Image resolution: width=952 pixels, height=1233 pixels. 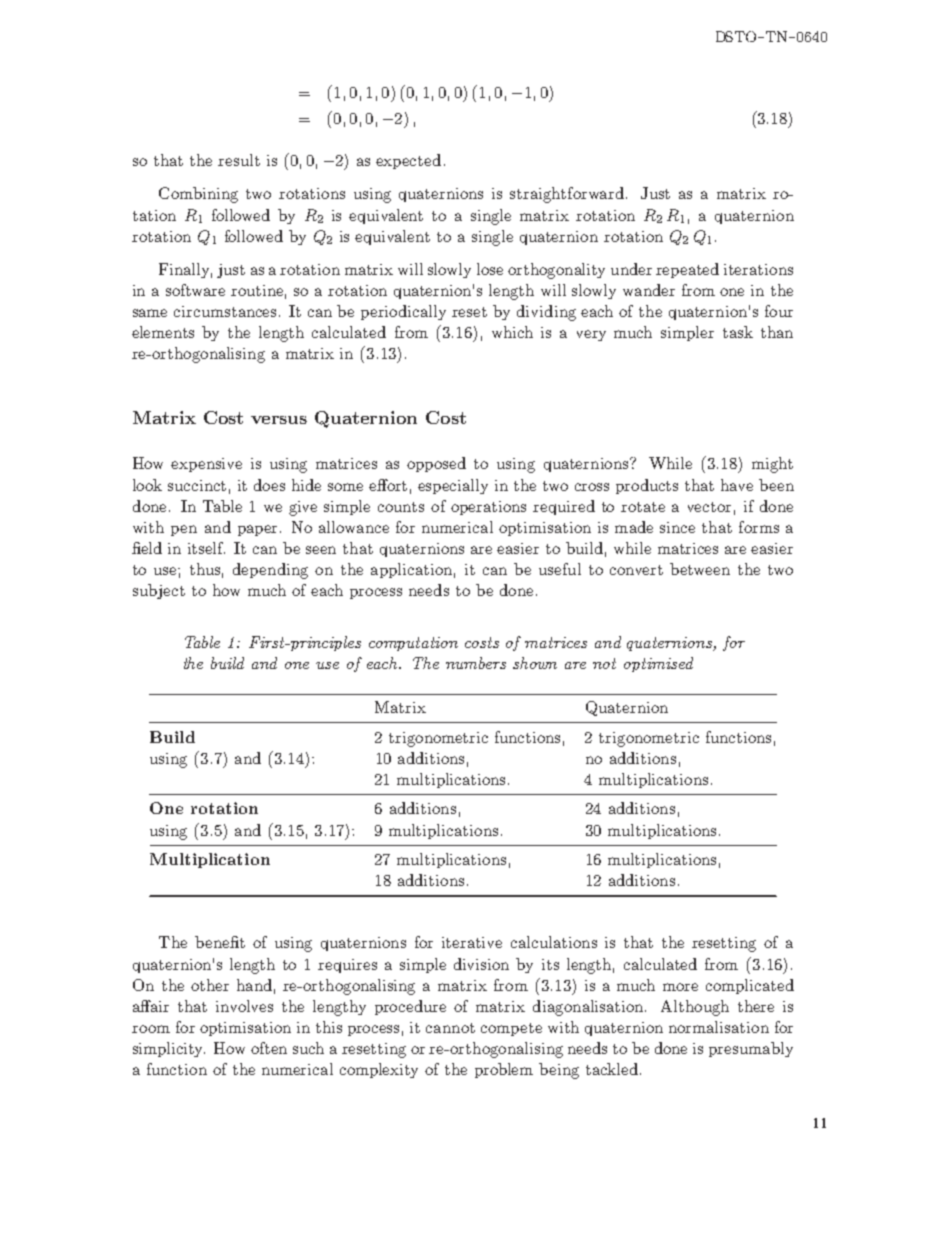 I want to click on task, so click(x=738, y=332).
